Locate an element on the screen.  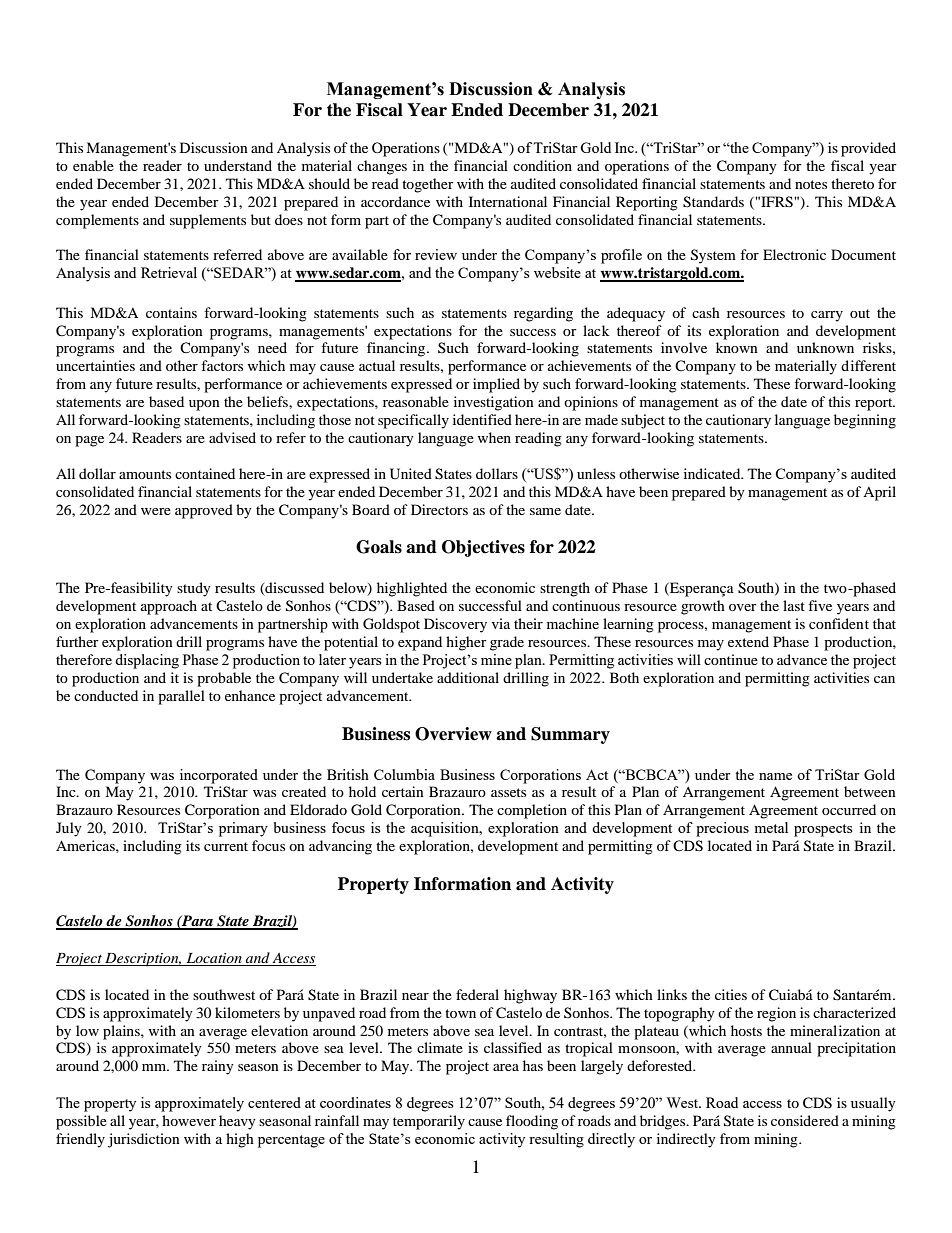
considered is located at coordinates (805, 1120).
